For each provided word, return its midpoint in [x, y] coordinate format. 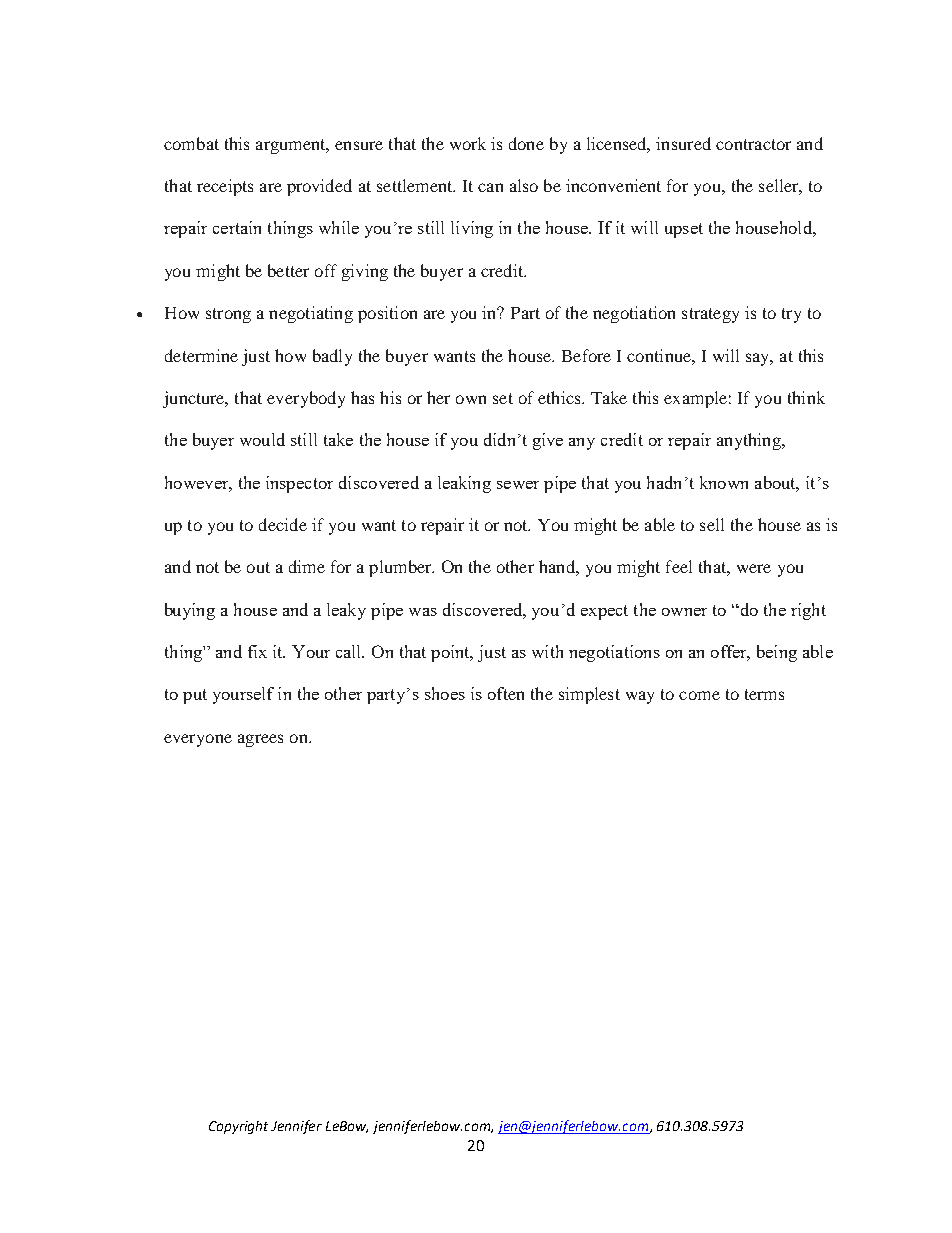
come [699, 695]
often [506, 693]
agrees [260, 740]
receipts [225, 187]
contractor [753, 144]
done [526, 143]
